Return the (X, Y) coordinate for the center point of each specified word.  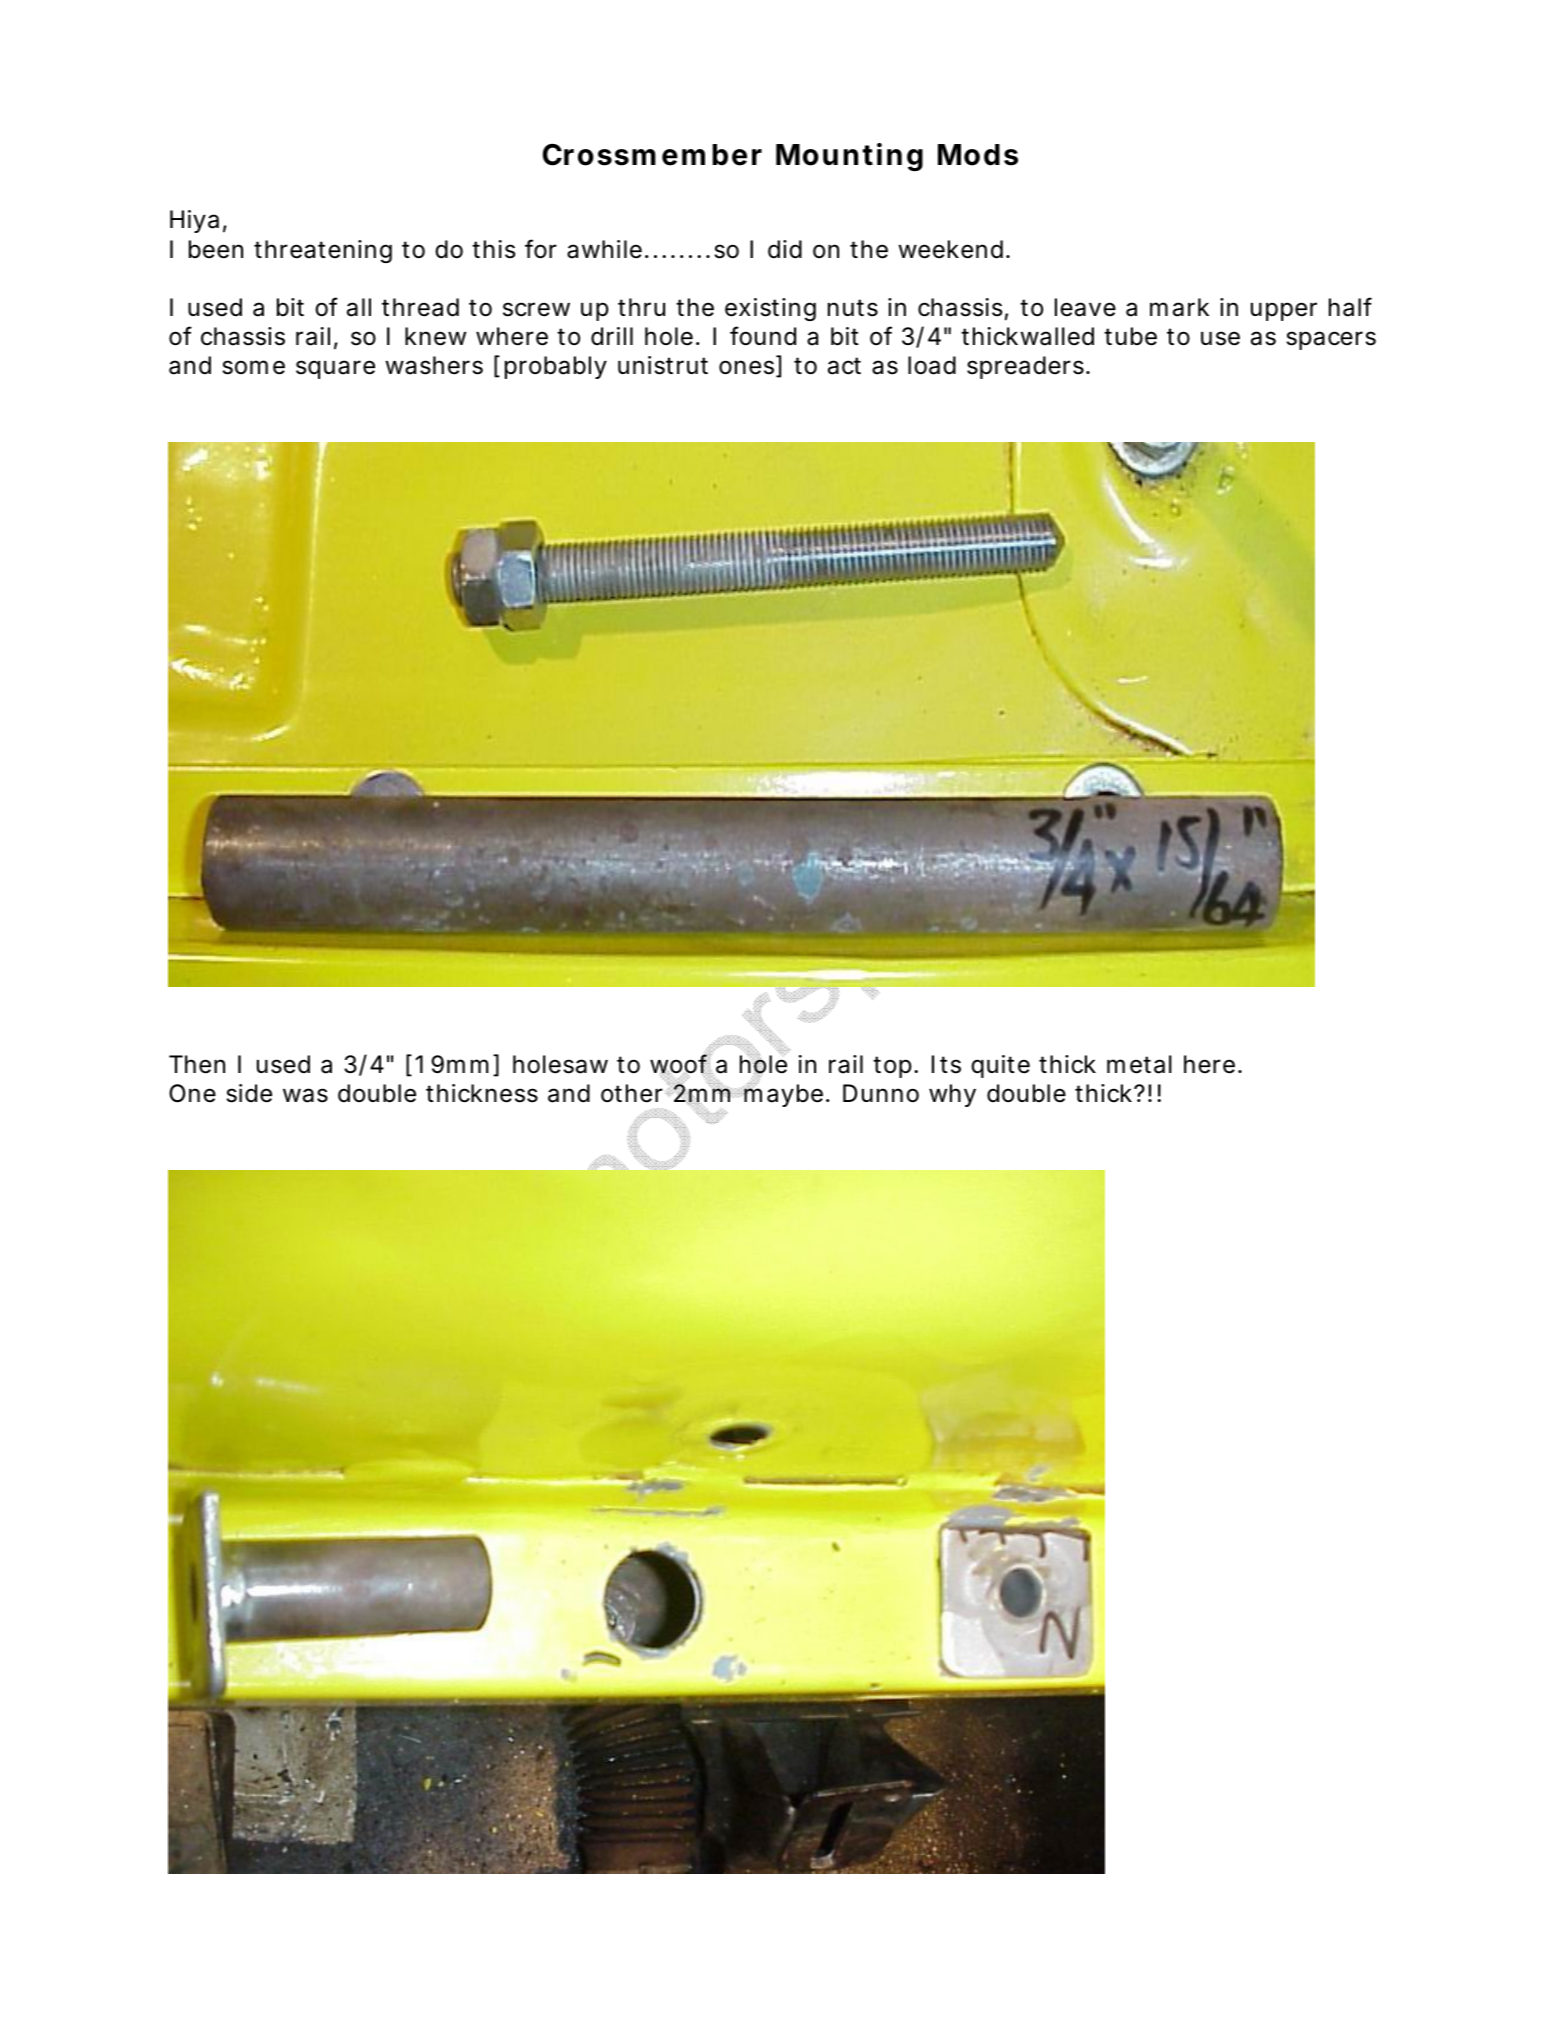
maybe (783, 1095)
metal (1139, 1064)
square (335, 369)
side (249, 1093)
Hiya (194, 221)
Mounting (849, 157)
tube (1130, 336)
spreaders (1027, 367)
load (932, 365)
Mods (978, 155)
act (844, 366)
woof (681, 1064)
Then (197, 1064)
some (253, 367)
